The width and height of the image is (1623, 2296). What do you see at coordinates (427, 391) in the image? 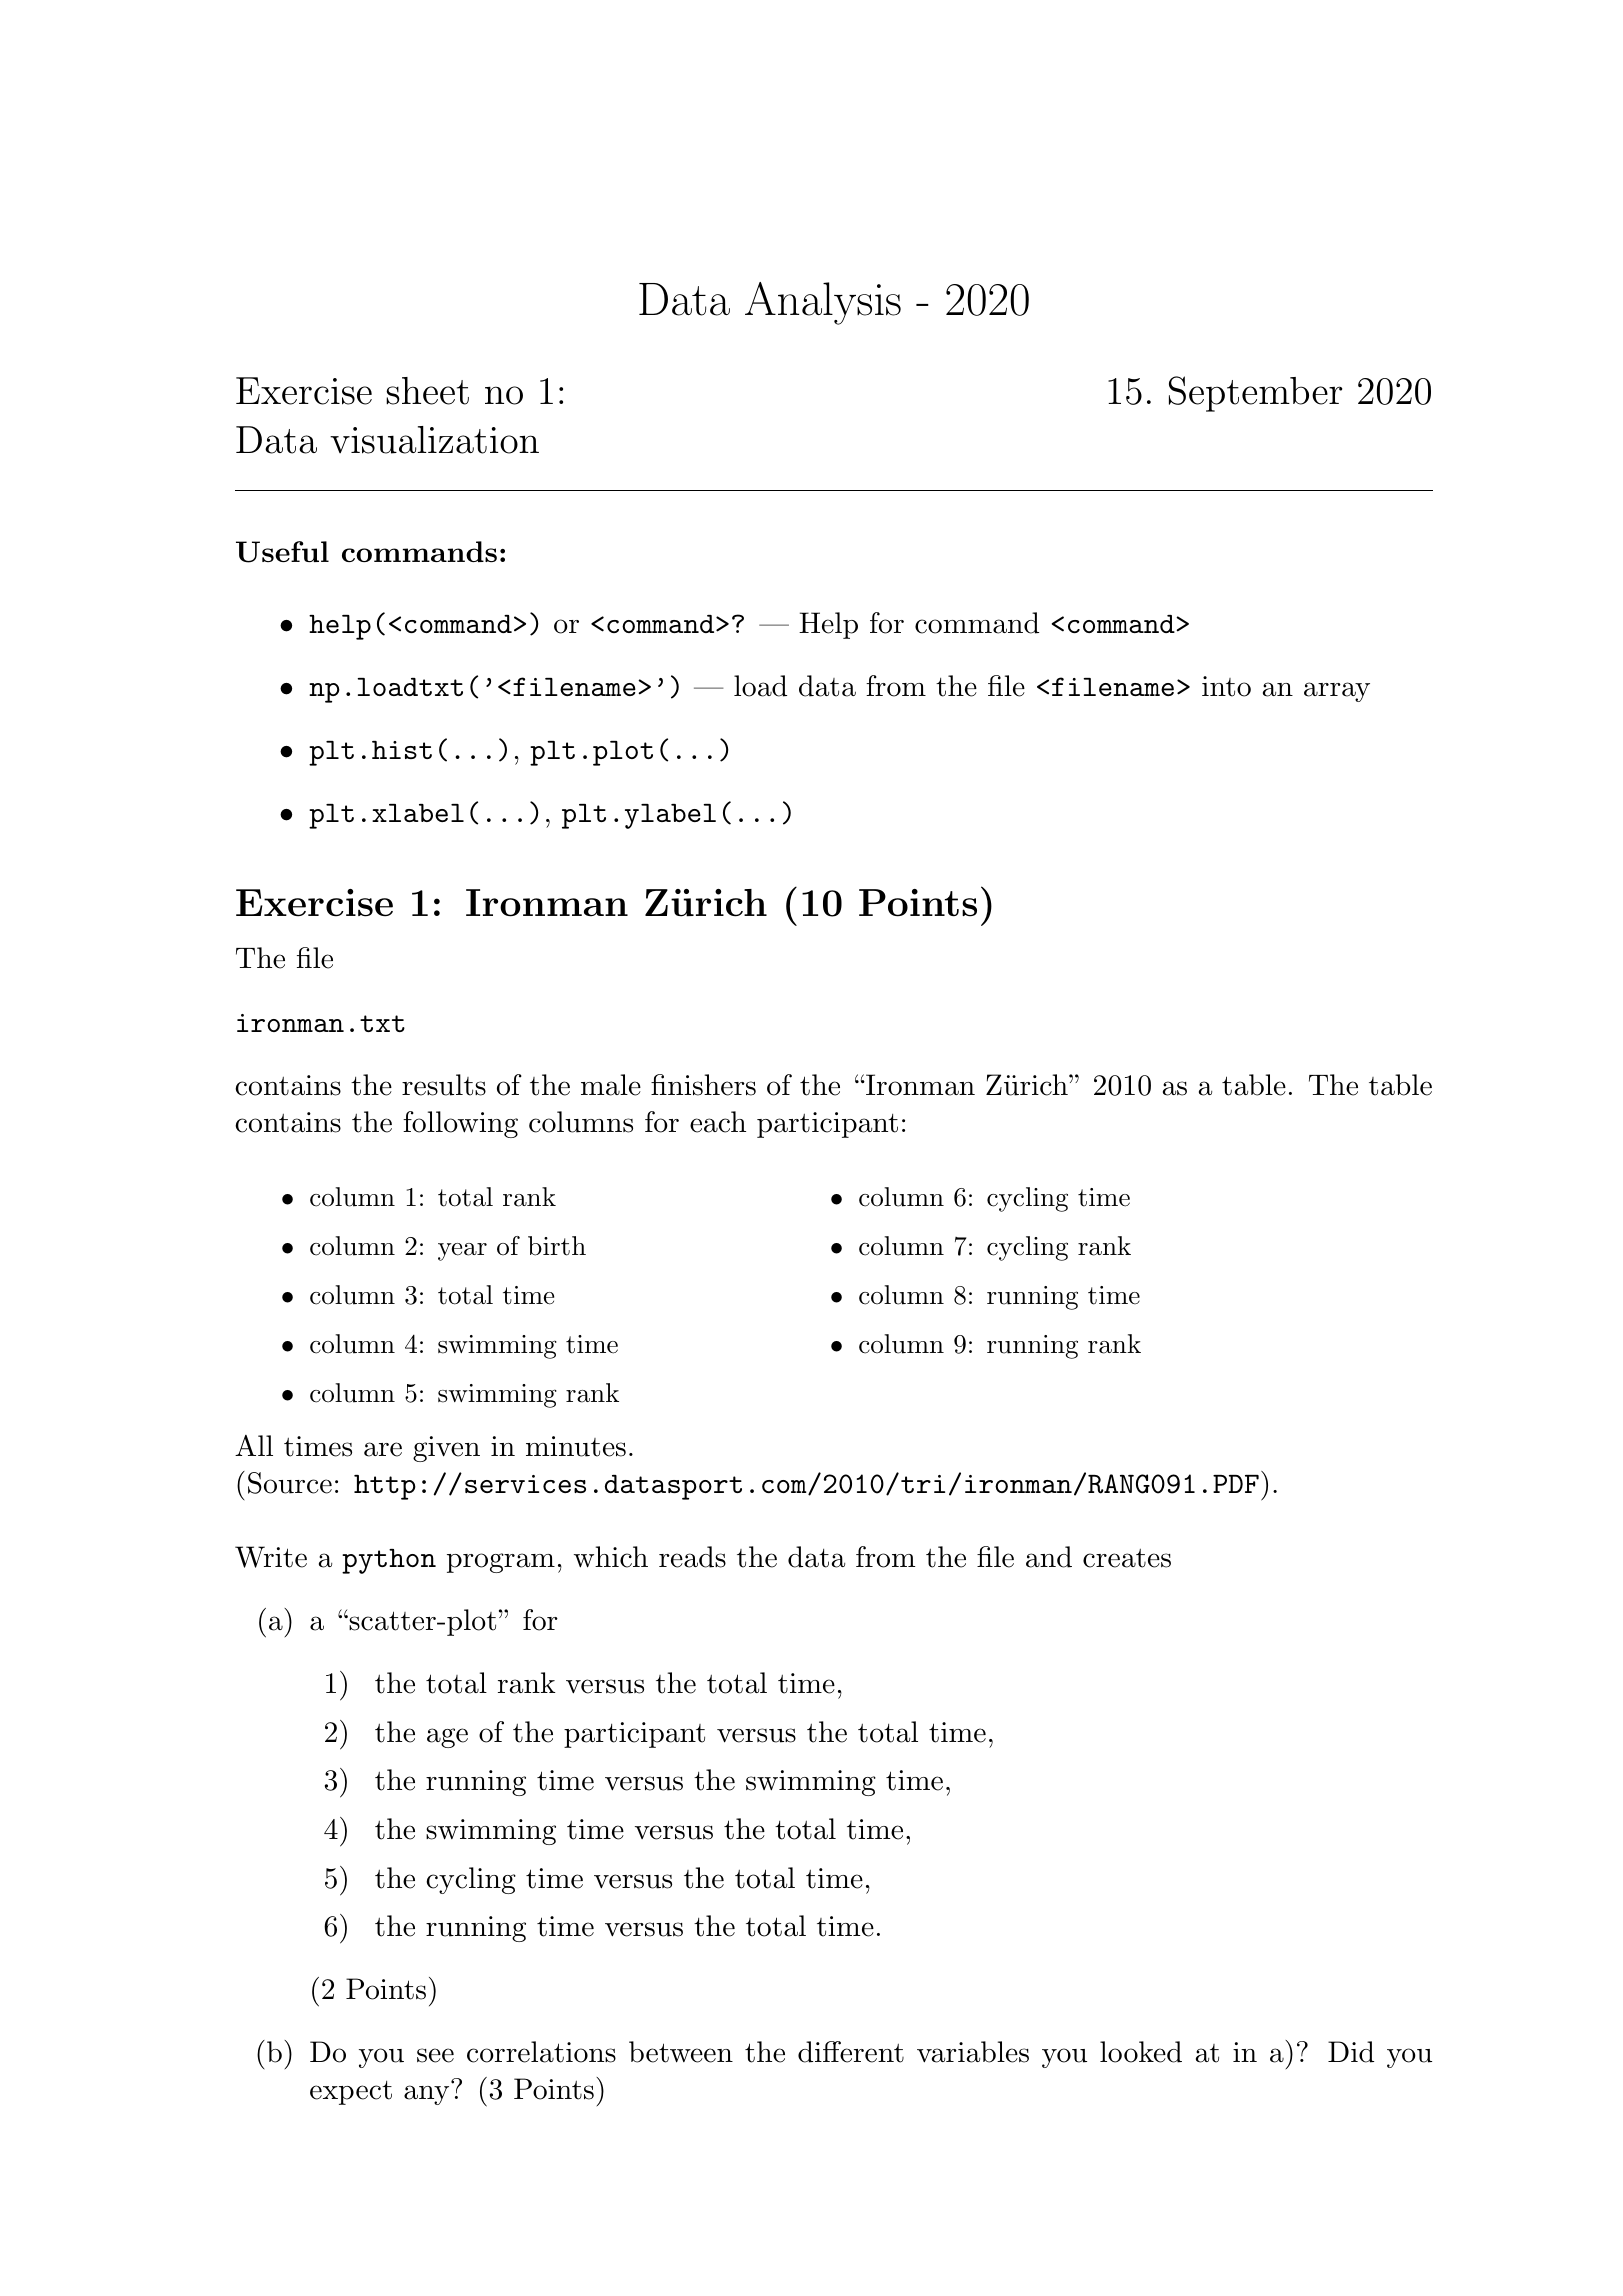
I see `sheet` at bounding box center [427, 391].
